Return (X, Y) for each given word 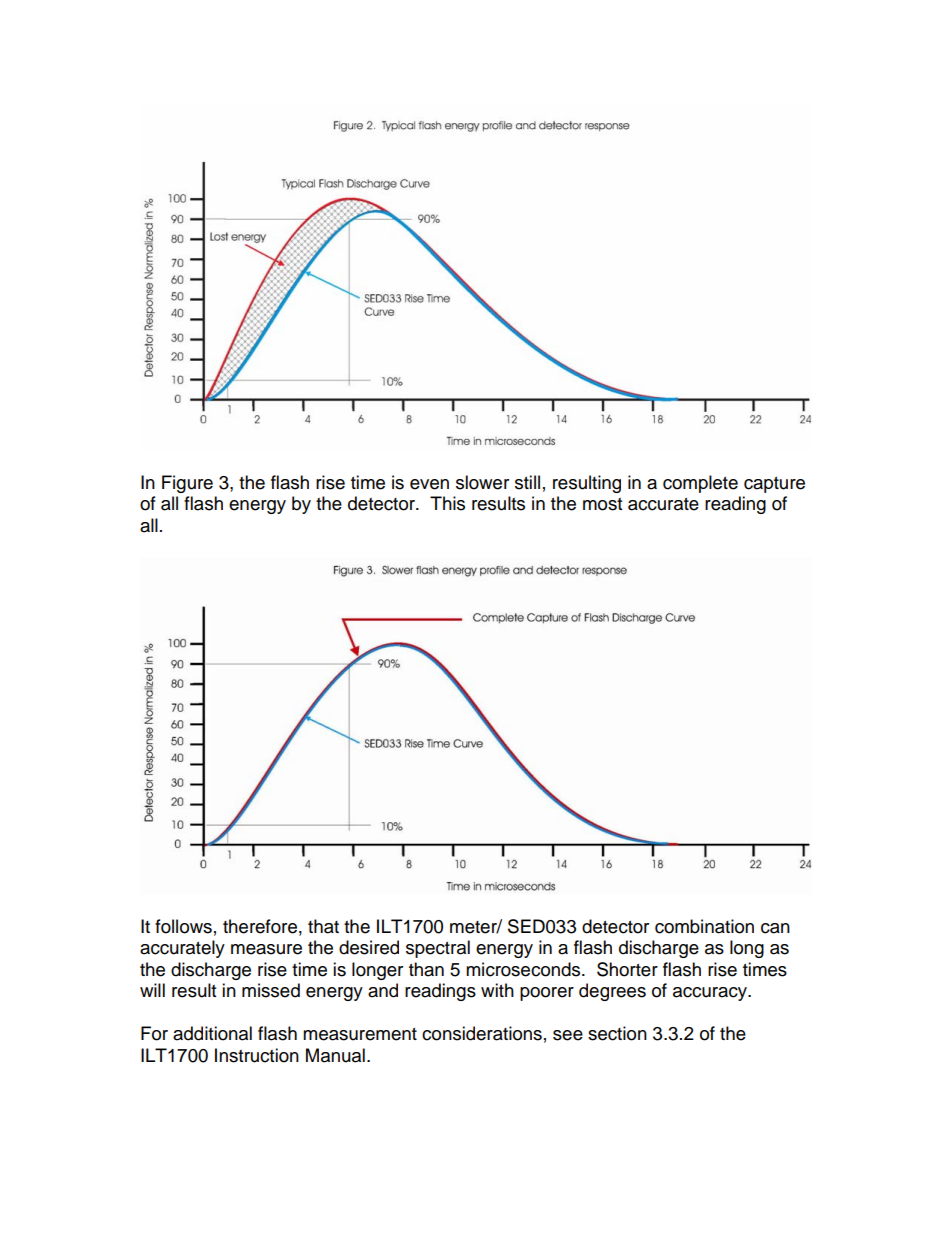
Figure (187, 484)
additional (212, 1033)
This (447, 503)
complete (700, 484)
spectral (438, 949)
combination (704, 926)
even (429, 484)
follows (183, 926)
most (602, 504)
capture (774, 485)
